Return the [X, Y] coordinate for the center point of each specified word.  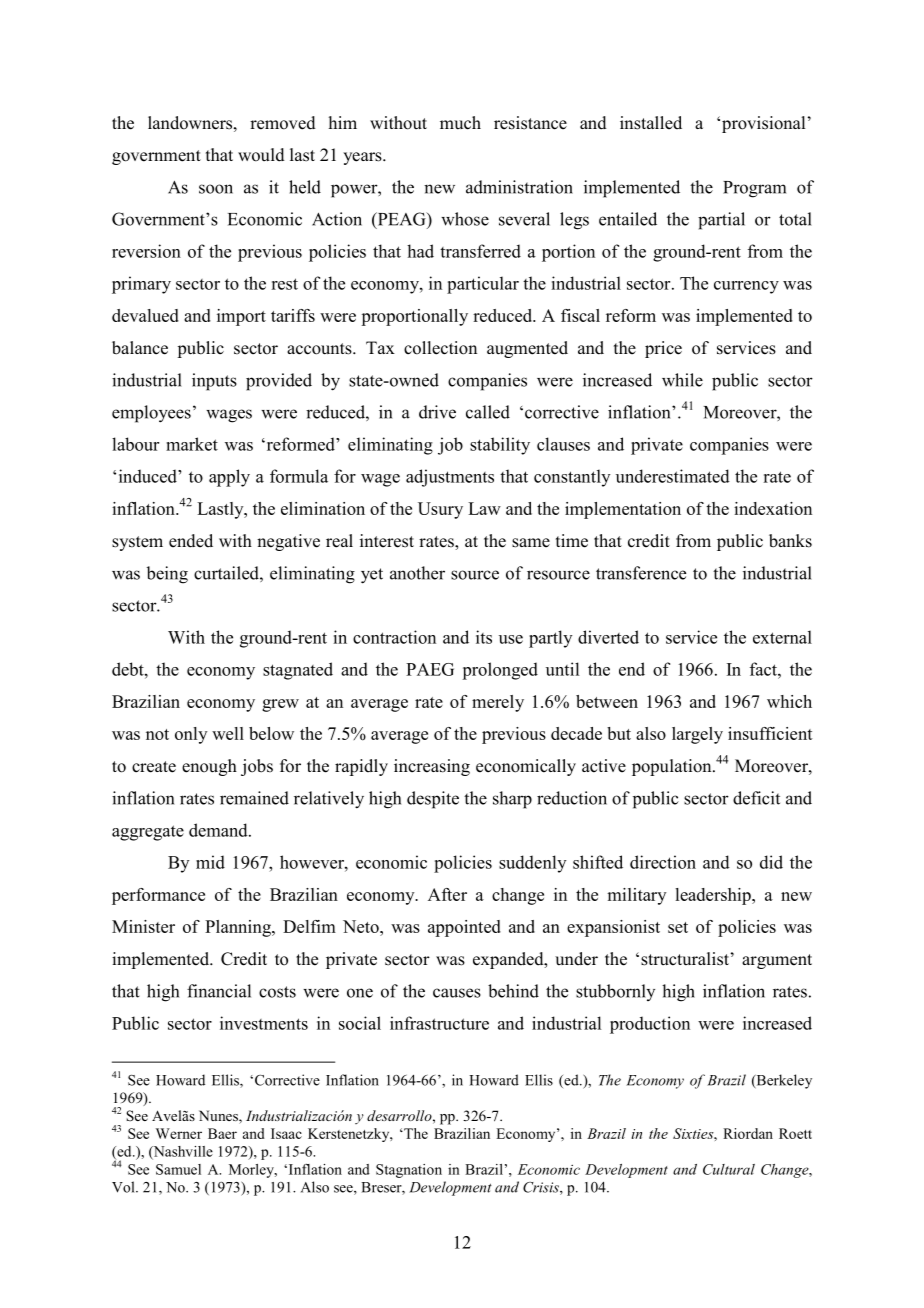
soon [216, 189]
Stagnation [409, 1171]
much [460, 123]
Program [754, 189]
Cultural [729, 1169]
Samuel [178, 1169]
